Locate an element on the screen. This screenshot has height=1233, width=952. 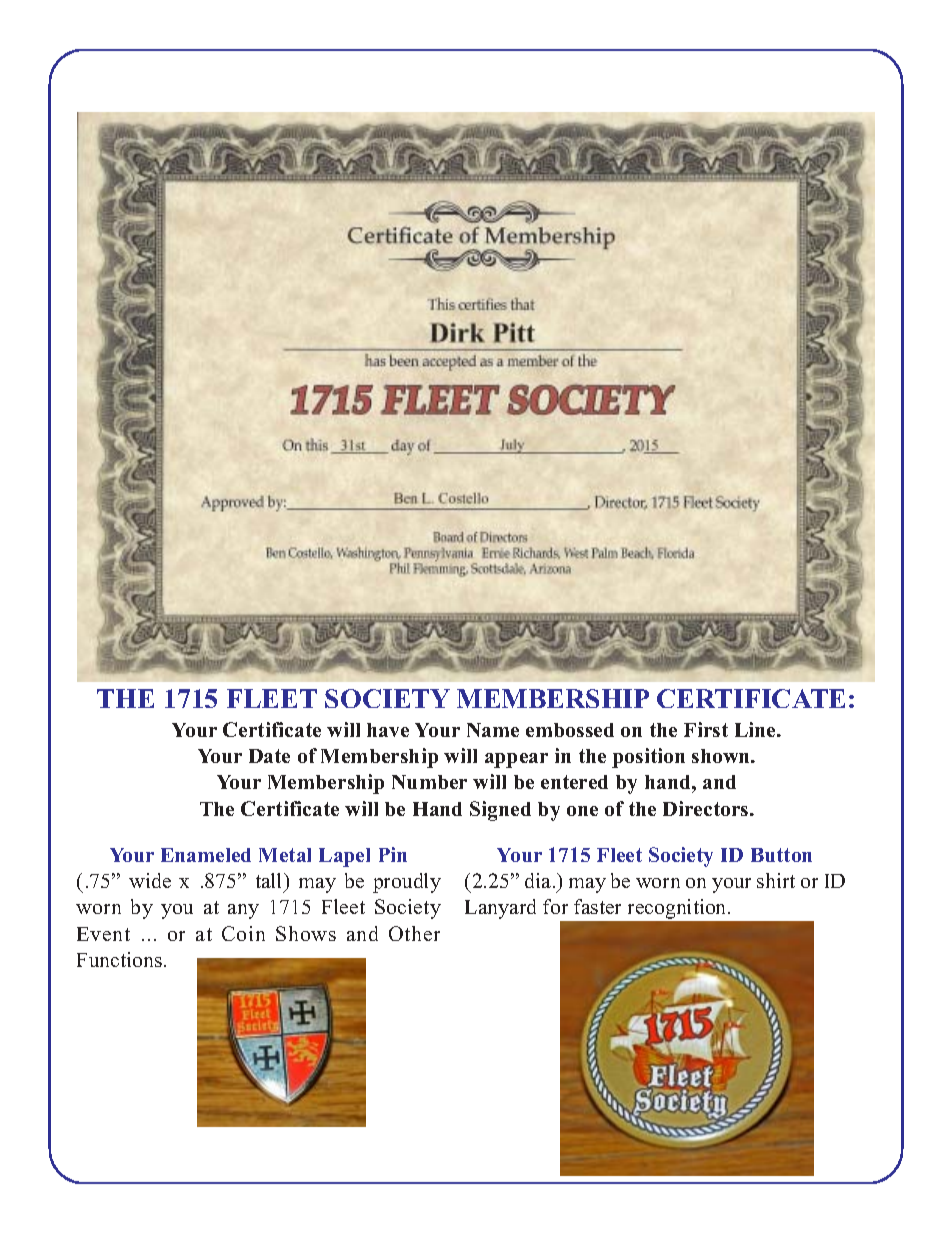
Date is located at coordinates (269, 756).
